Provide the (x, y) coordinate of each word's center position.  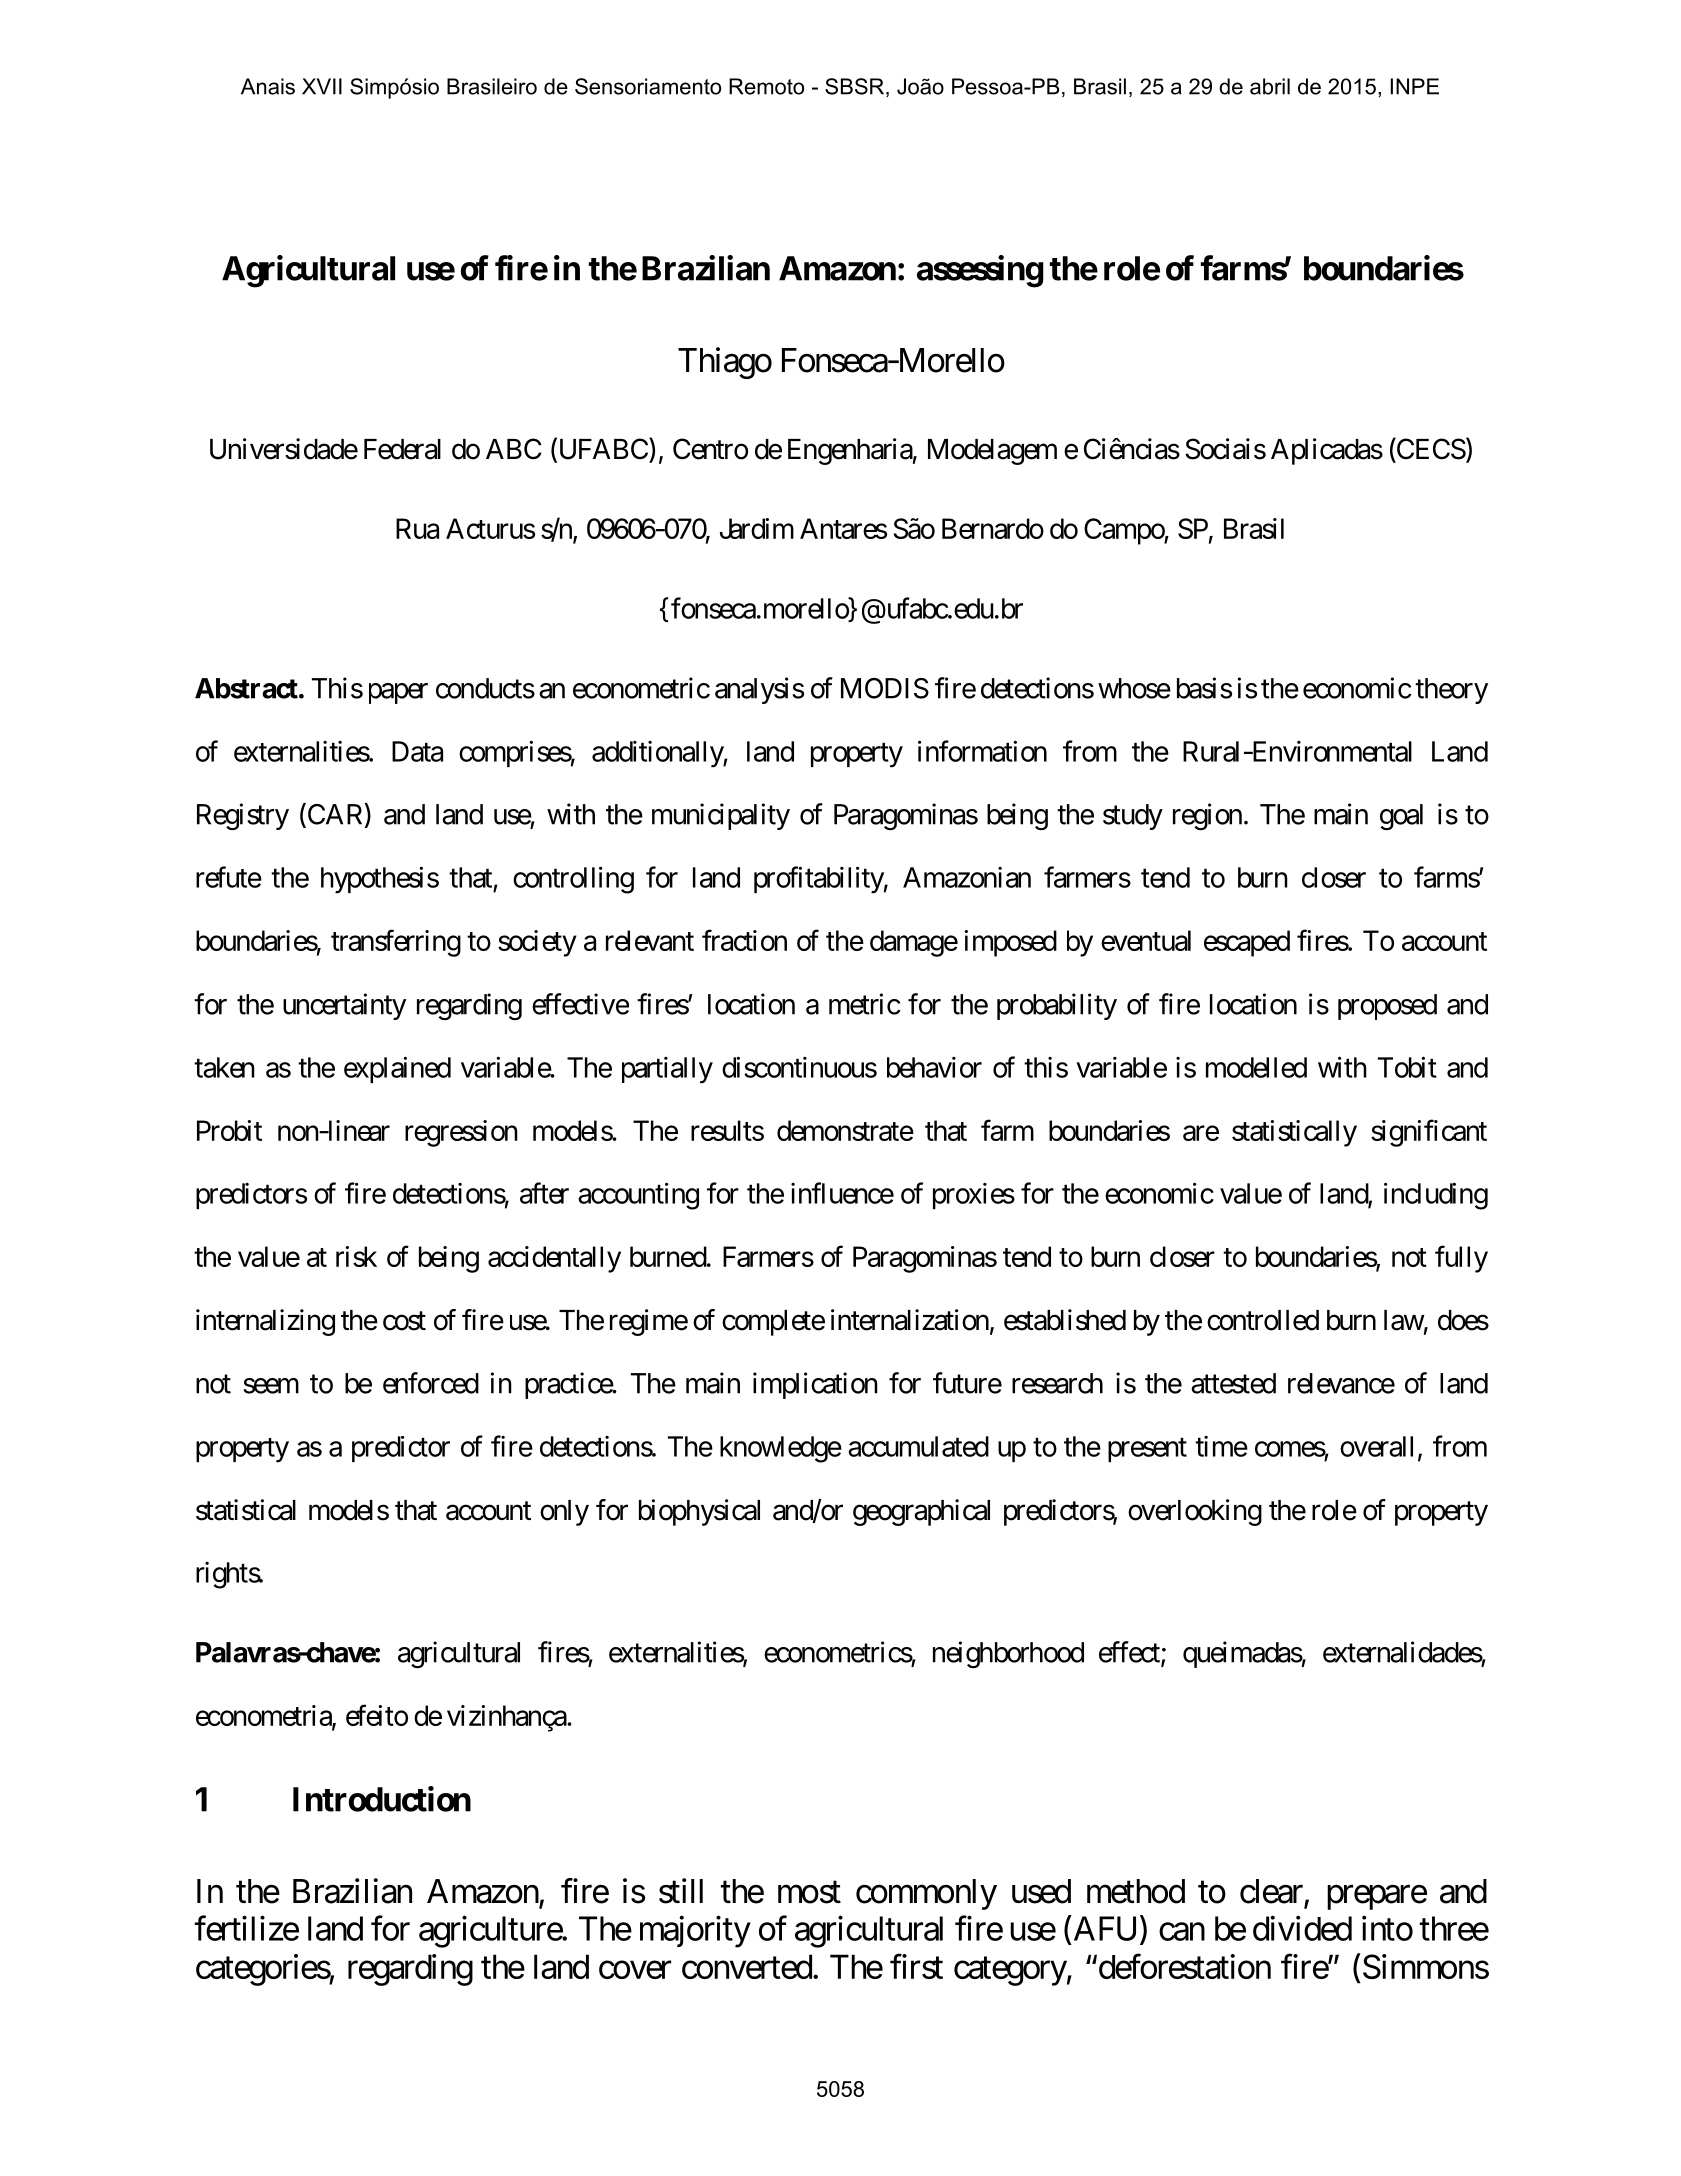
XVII (322, 86)
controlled (1263, 1320)
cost (404, 1321)
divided (1302, 1928)
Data (417, 751)
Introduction (382, 1799)
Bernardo (993, 528)
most (809, 1892)
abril (1270, 86)
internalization (910, 1320)
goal (1401, 817)
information (982, 751)
